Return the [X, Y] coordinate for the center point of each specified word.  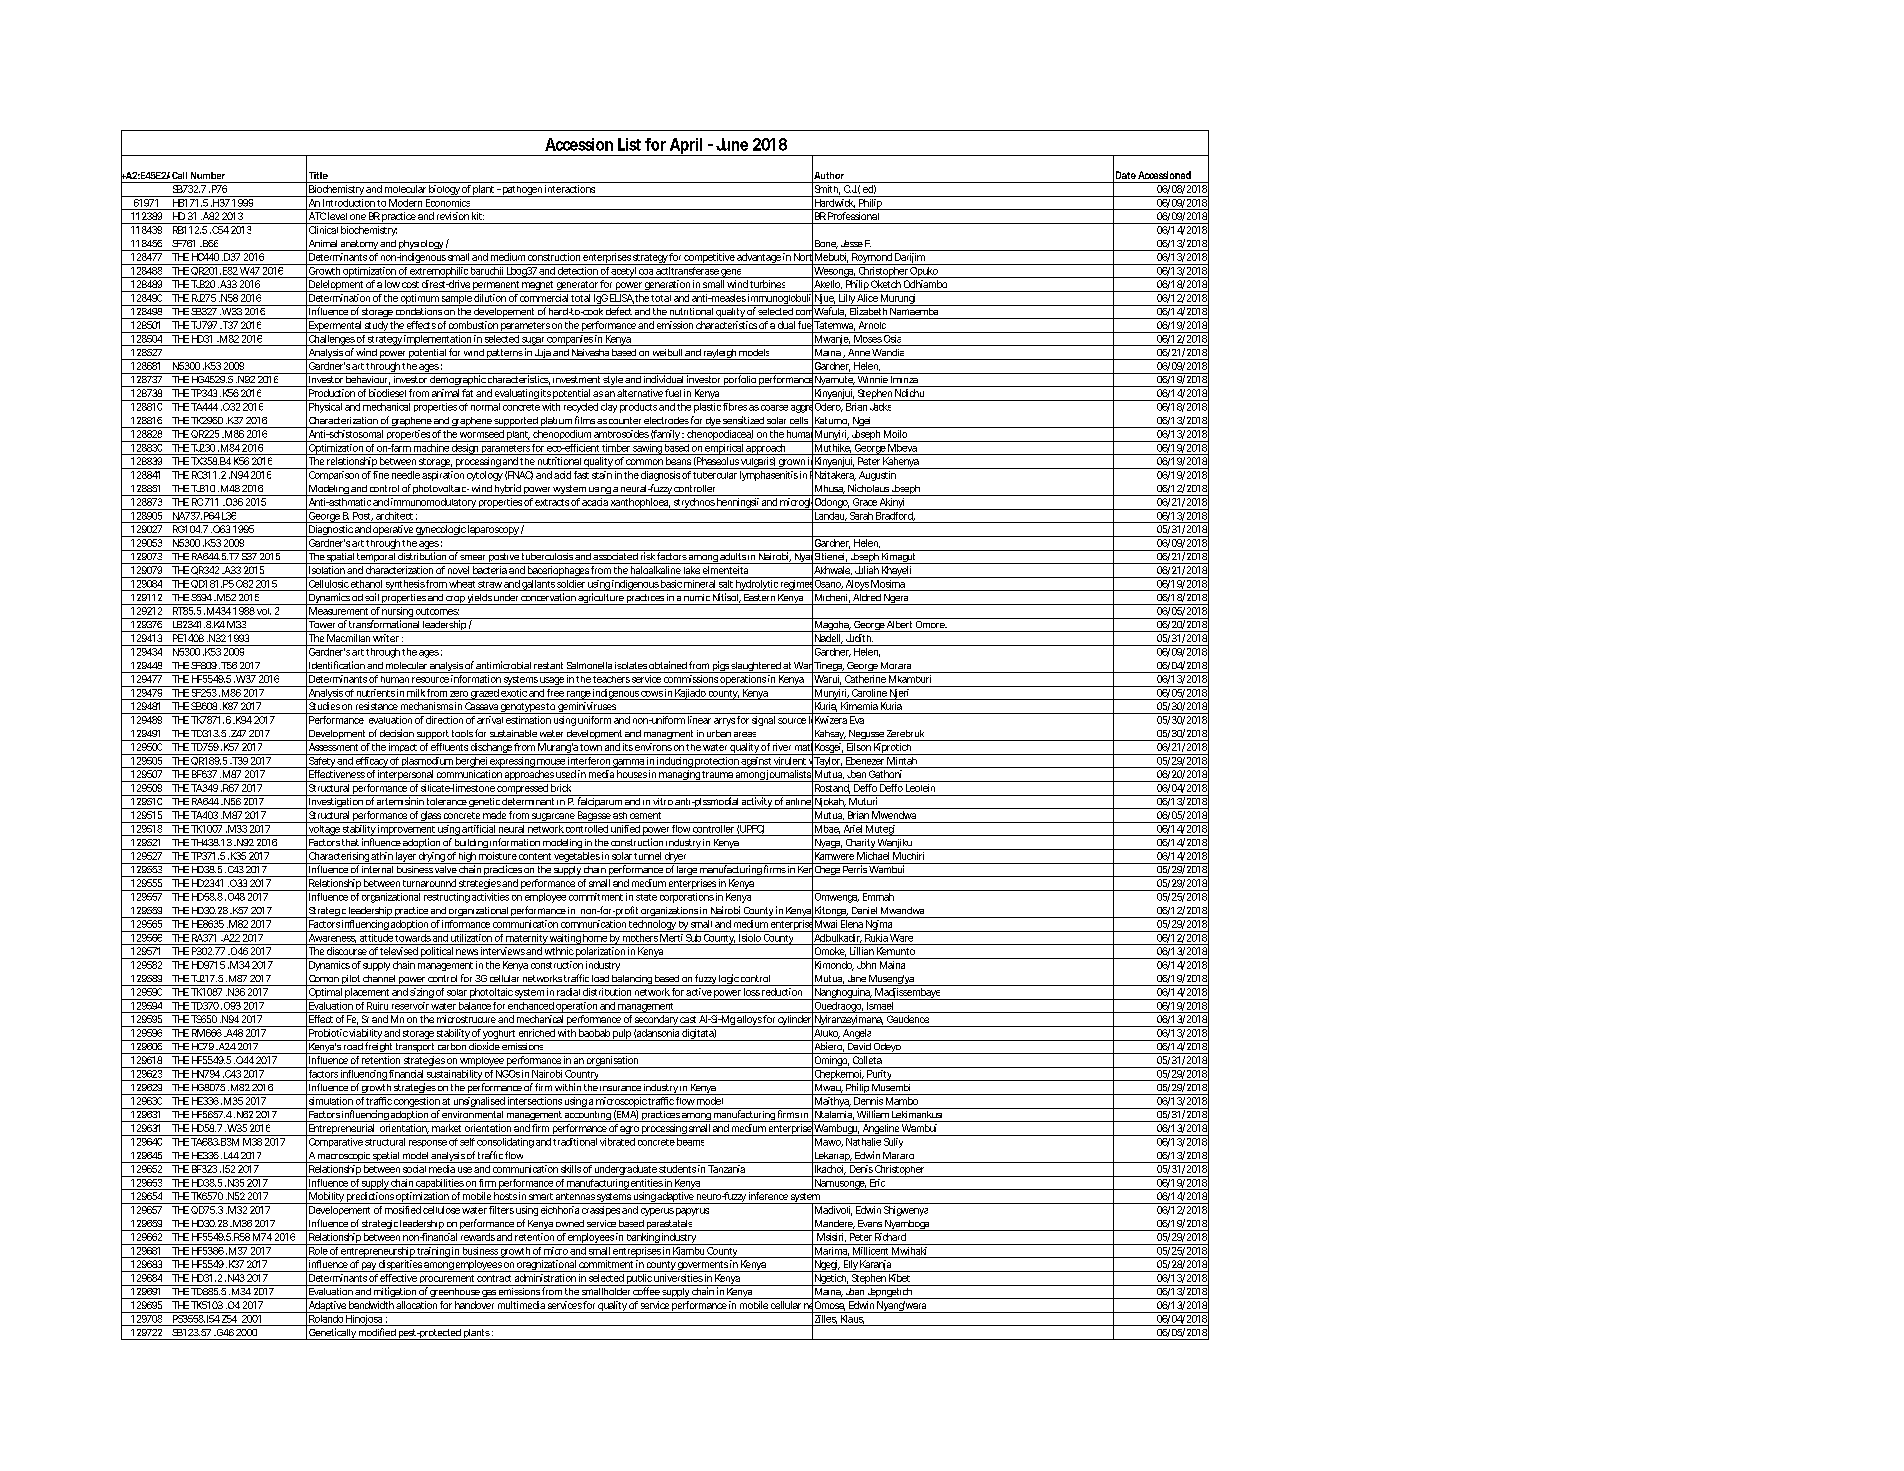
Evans [870, 1223]
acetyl [623, 272]
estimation [528, 720]
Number [208, 175]
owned [570, 1223]
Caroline [869, 691]
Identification [337, 665]
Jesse [852, 243]
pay [368, 1267]
